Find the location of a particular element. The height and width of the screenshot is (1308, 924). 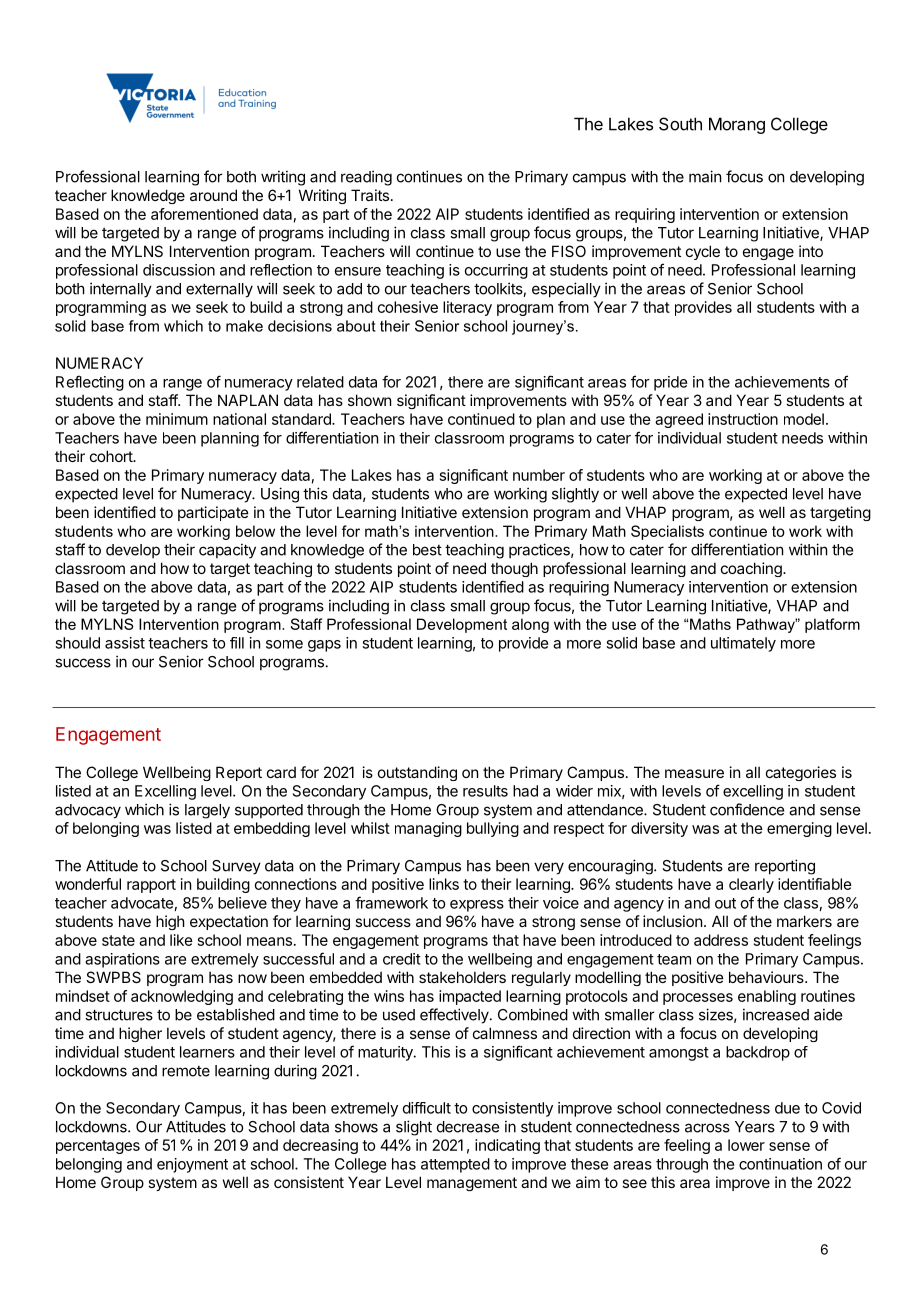

stakeholders is located at coordinates (462, 977).
